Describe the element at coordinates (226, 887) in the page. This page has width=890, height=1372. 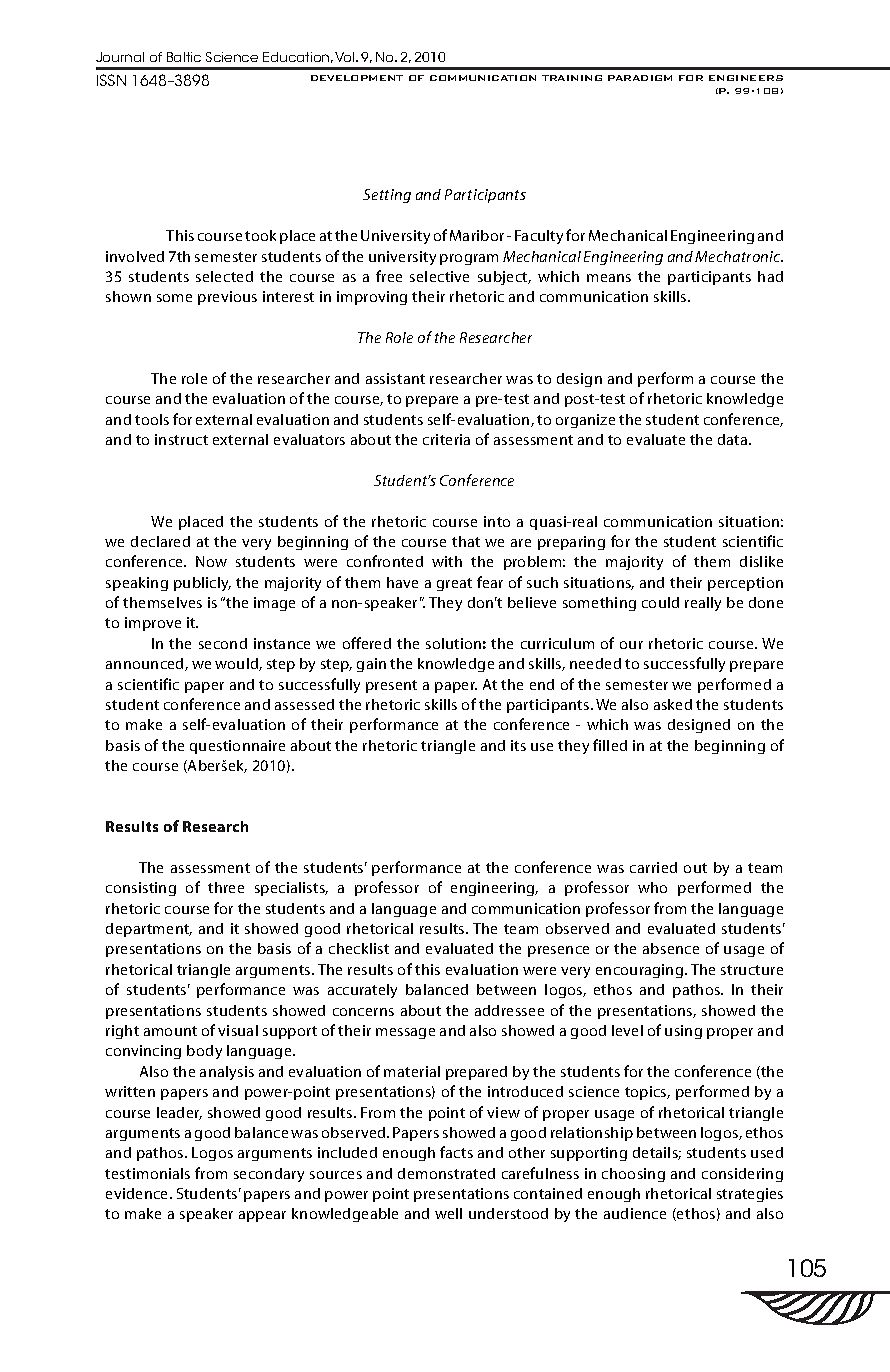
I see `three` at that location.
